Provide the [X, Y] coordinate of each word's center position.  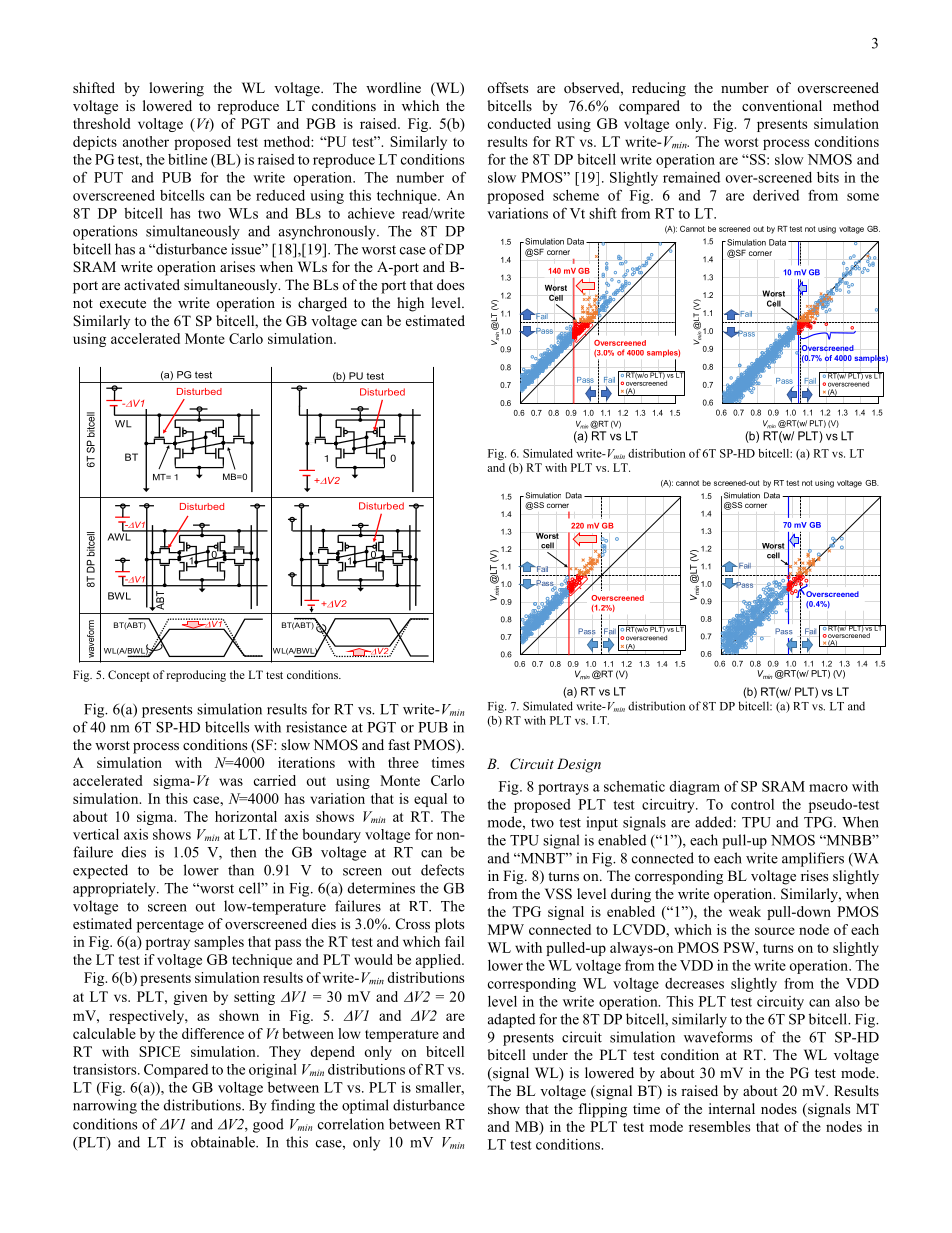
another [146, 141]
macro [828, 788]
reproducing [196, 676]
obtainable [224, 1142]
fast [399, 744]
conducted [519, 123]
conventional [782, 105]
